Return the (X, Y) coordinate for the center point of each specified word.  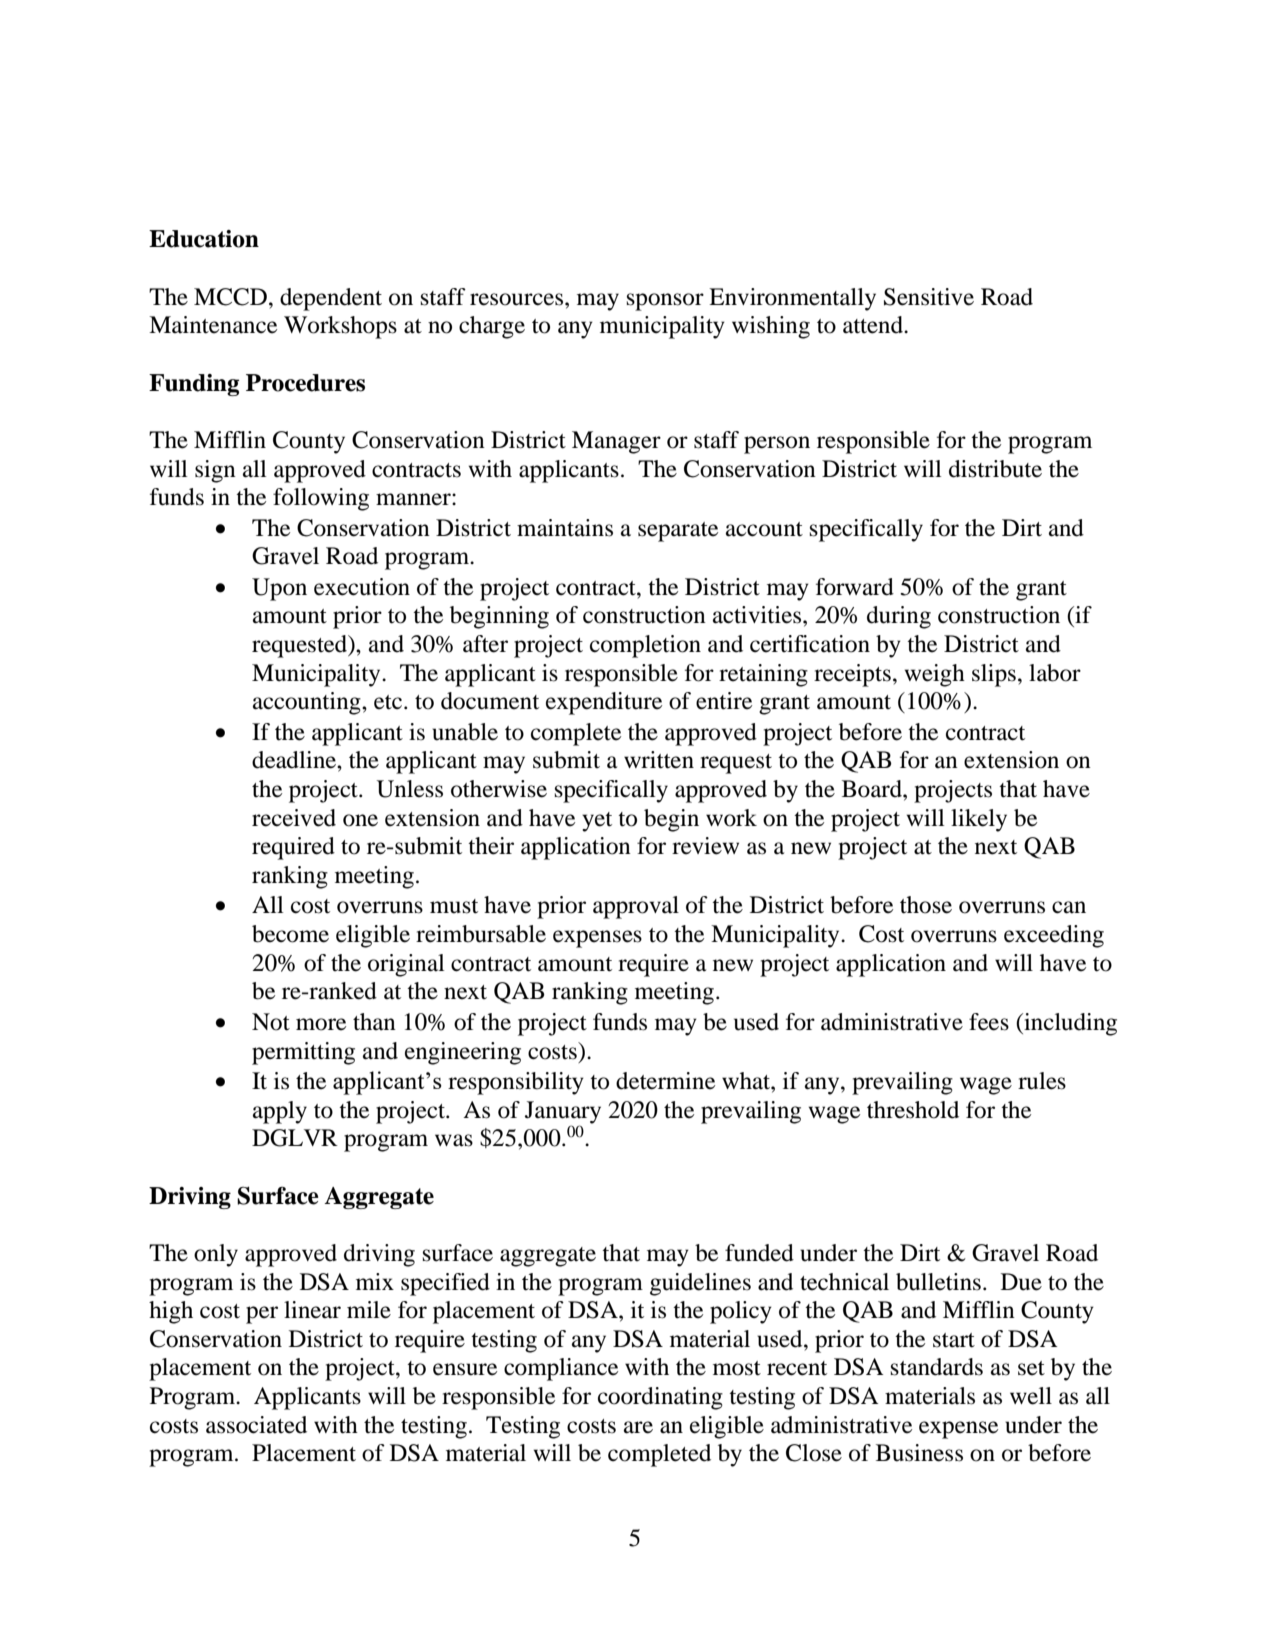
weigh (935, 675)
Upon (279, 589)
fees (989, 1022)
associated (256, 1425)
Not (271, 1022)
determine (665, 1081)
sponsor (665, 302)
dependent (331, 299)
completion (645, 646)
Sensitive (929, 297)
